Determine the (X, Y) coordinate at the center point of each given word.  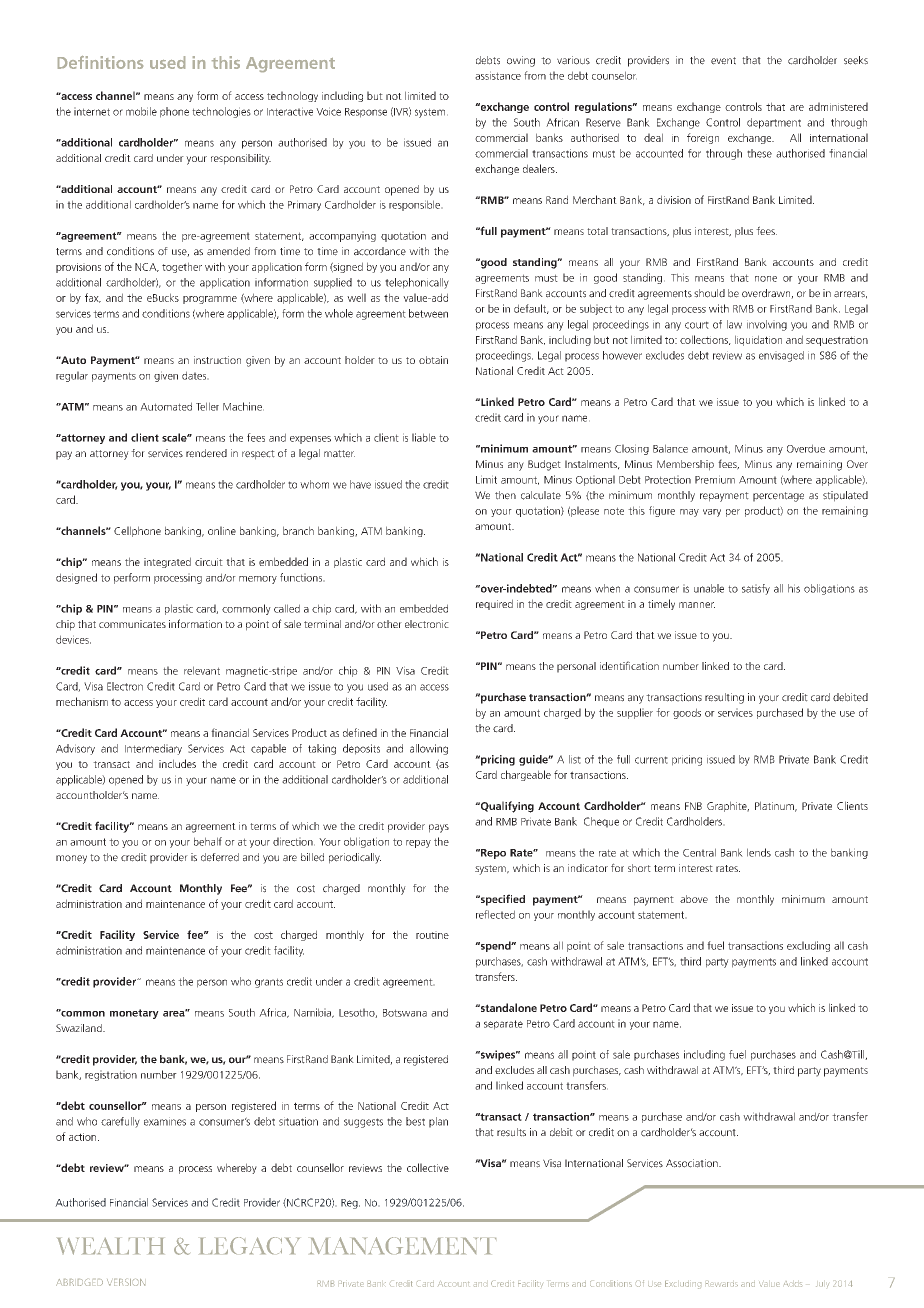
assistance (498, 75)
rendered (206, 453)
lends (759, 852)
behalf (208, 841)
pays (439, 828)
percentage (778, 497)
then (505, 495)
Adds (793, 1284)
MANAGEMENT (403, 1245)
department (774, 123)
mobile (141, 111)
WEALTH (110, 1246)
